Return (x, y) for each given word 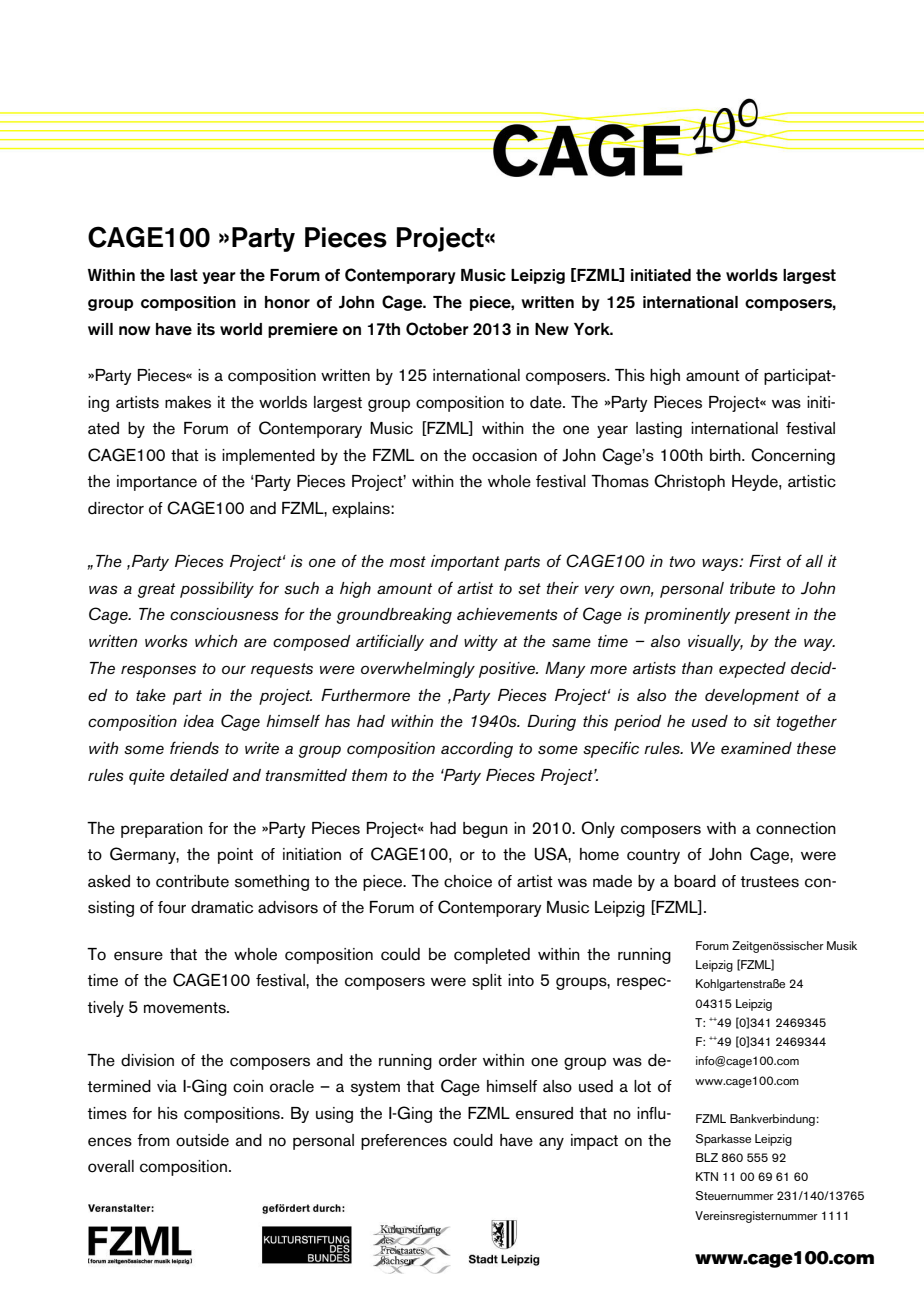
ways (721, 564)
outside (202, 1140)
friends (194, 748)
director (116, 508)
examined (756, 748)
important (465, 563)
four (172, 907)
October (437, 329)
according (477, 750)
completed (492, 956)
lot (642, 1086)
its (206, 329)
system (375, 1088)
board (695, 881)
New (552, 329)
